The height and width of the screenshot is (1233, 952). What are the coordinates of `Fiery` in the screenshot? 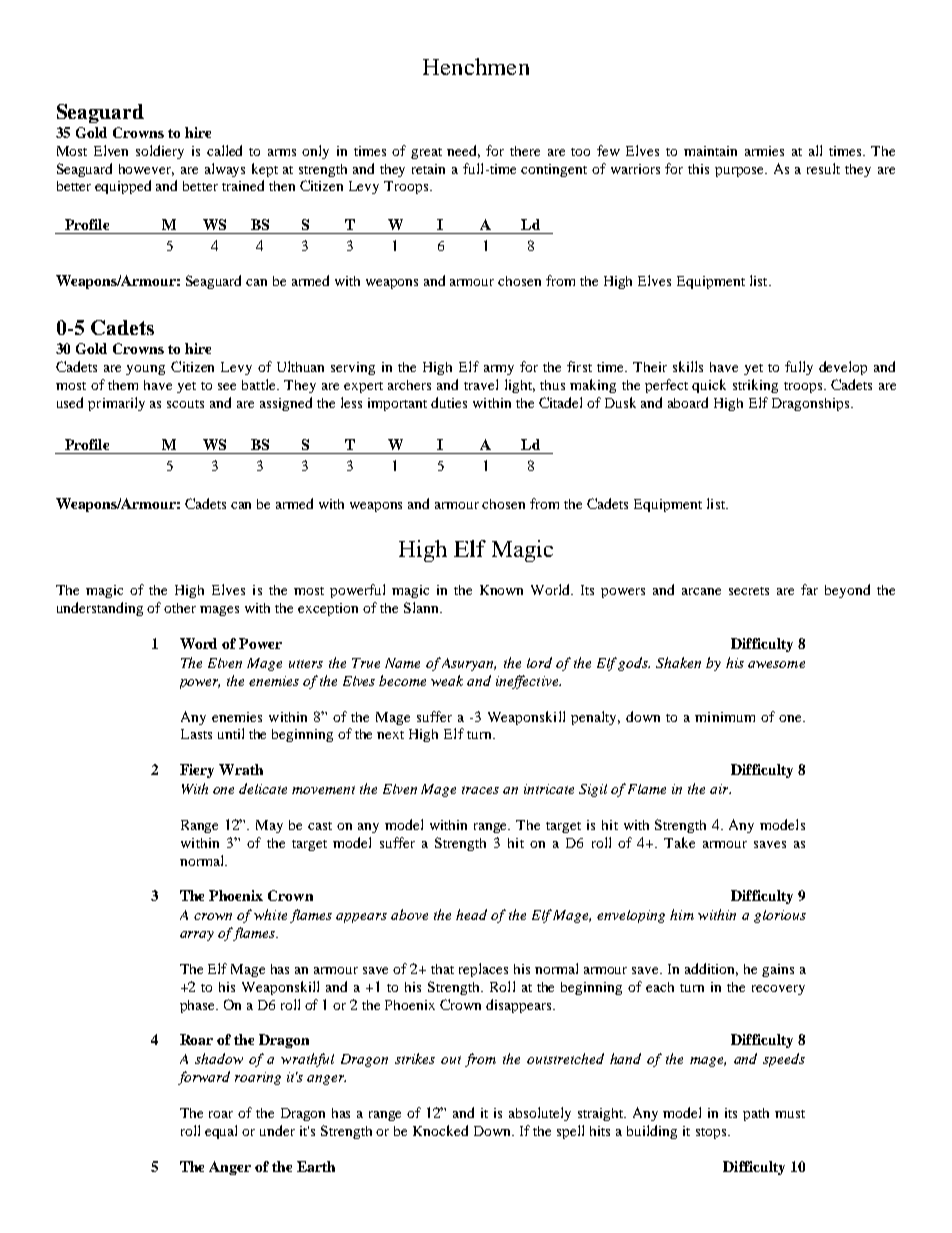 It's located at (197, 771).
